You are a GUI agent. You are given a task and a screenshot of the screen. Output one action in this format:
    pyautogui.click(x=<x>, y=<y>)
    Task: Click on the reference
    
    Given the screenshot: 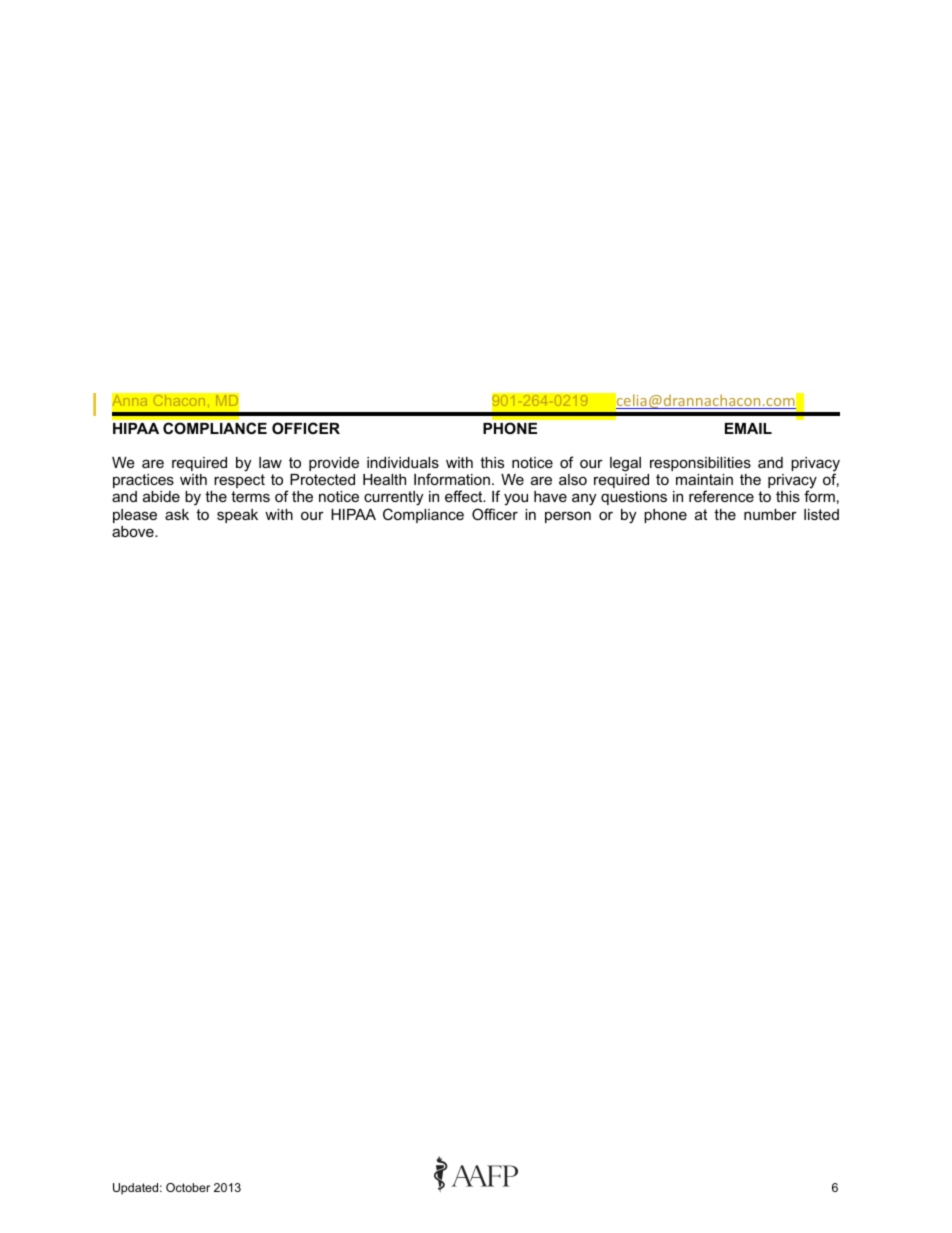 What is the action you would take?
    pyautogui.click(x=721, y=496)
